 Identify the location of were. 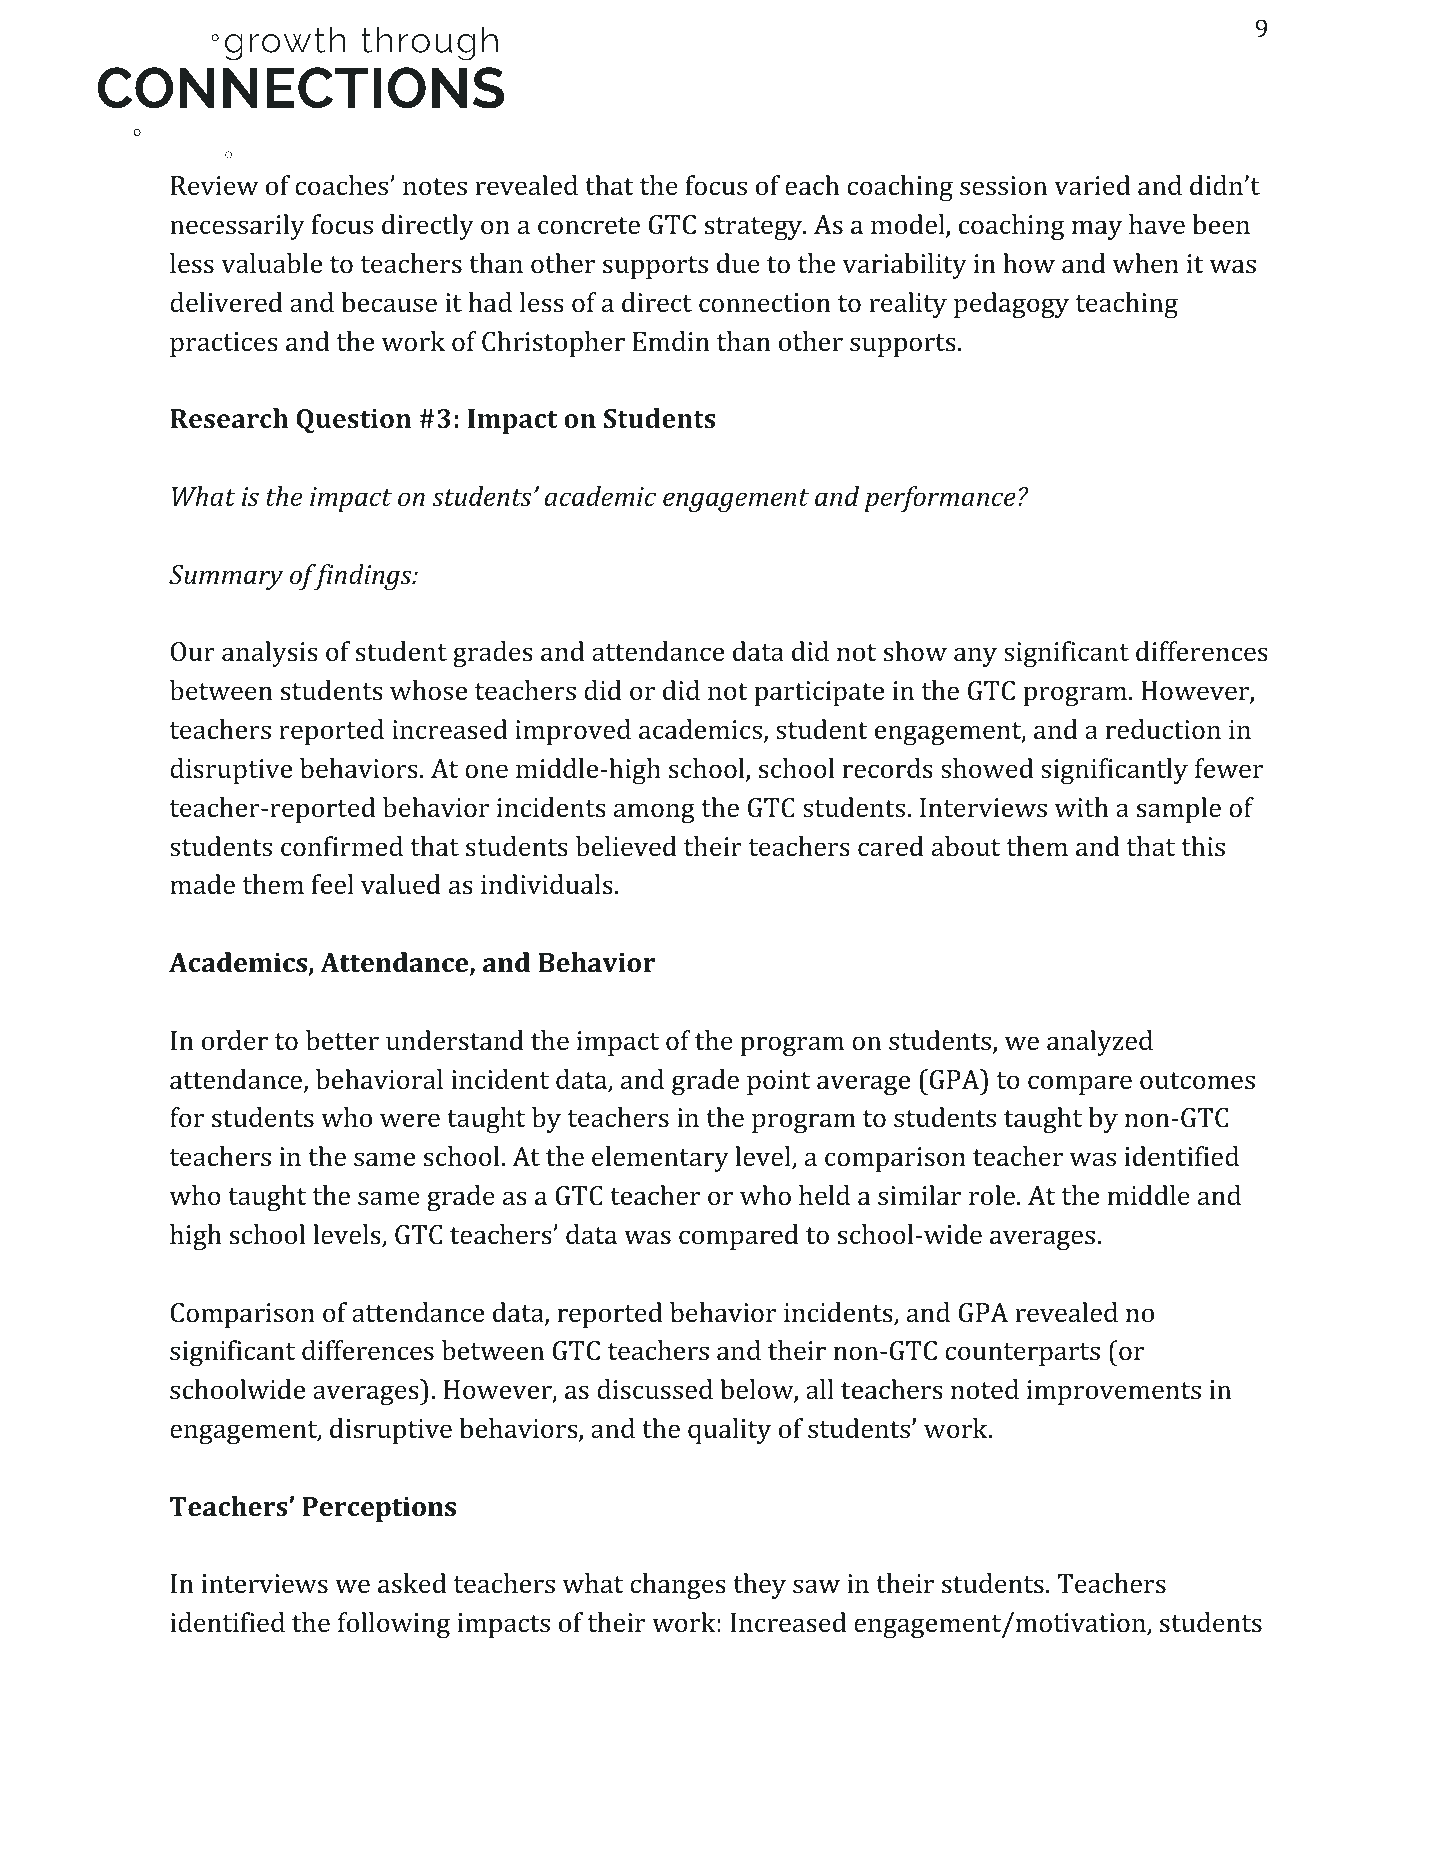
(410, 1120).
